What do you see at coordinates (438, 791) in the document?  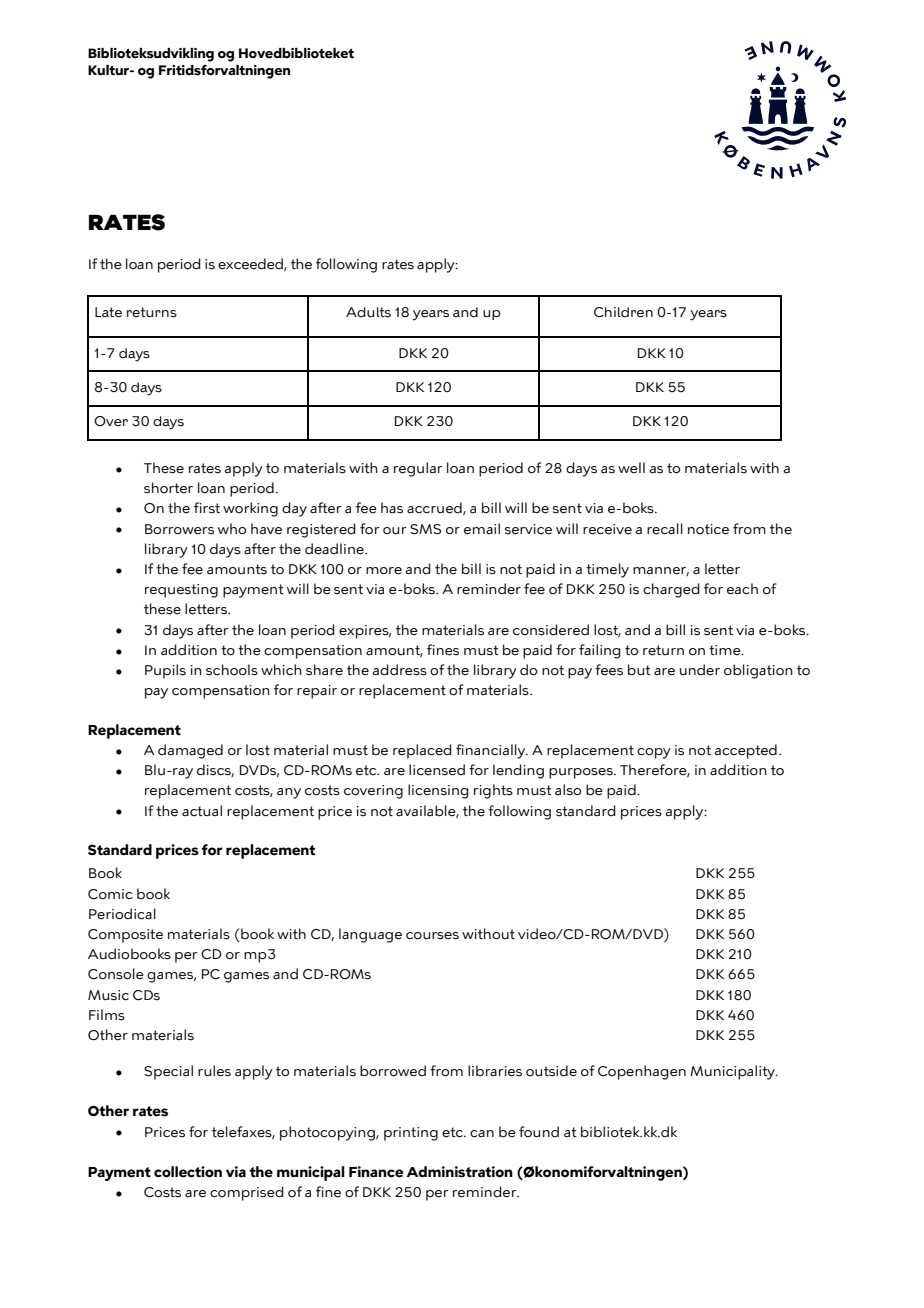 I see `licensing` at bounding box center [438, 791].
